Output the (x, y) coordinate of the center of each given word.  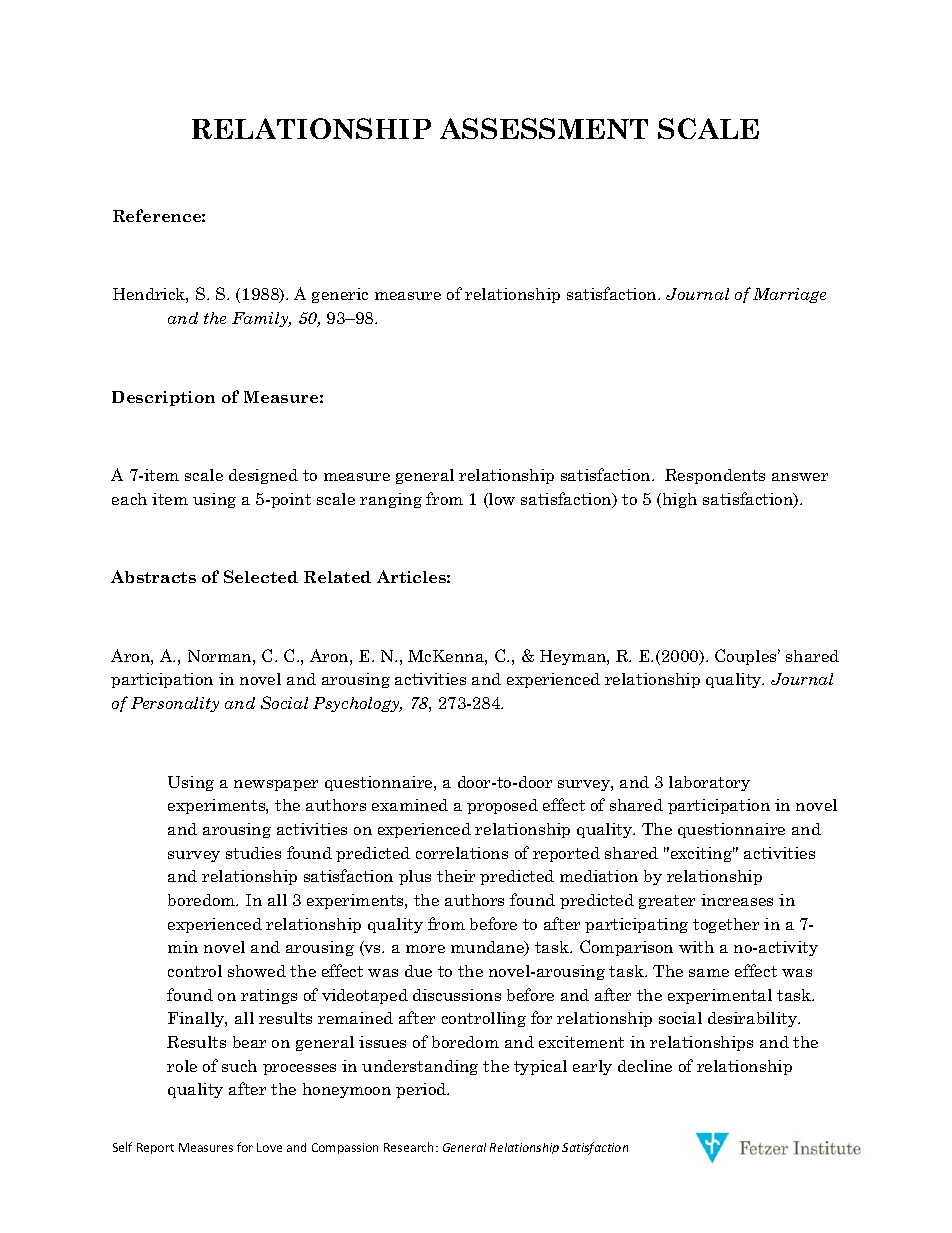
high (678, 500)
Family (261, 319)
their (456, 876)
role (182, 1066)
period (422, 1090)
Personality (175, 704)
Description (163, 398)
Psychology (357, 704)
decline (645, 1066)
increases (737, 900)
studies (253, 853)
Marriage (789, 295)
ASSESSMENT (544, 128)
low (501, 500)
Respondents (715, 476)
